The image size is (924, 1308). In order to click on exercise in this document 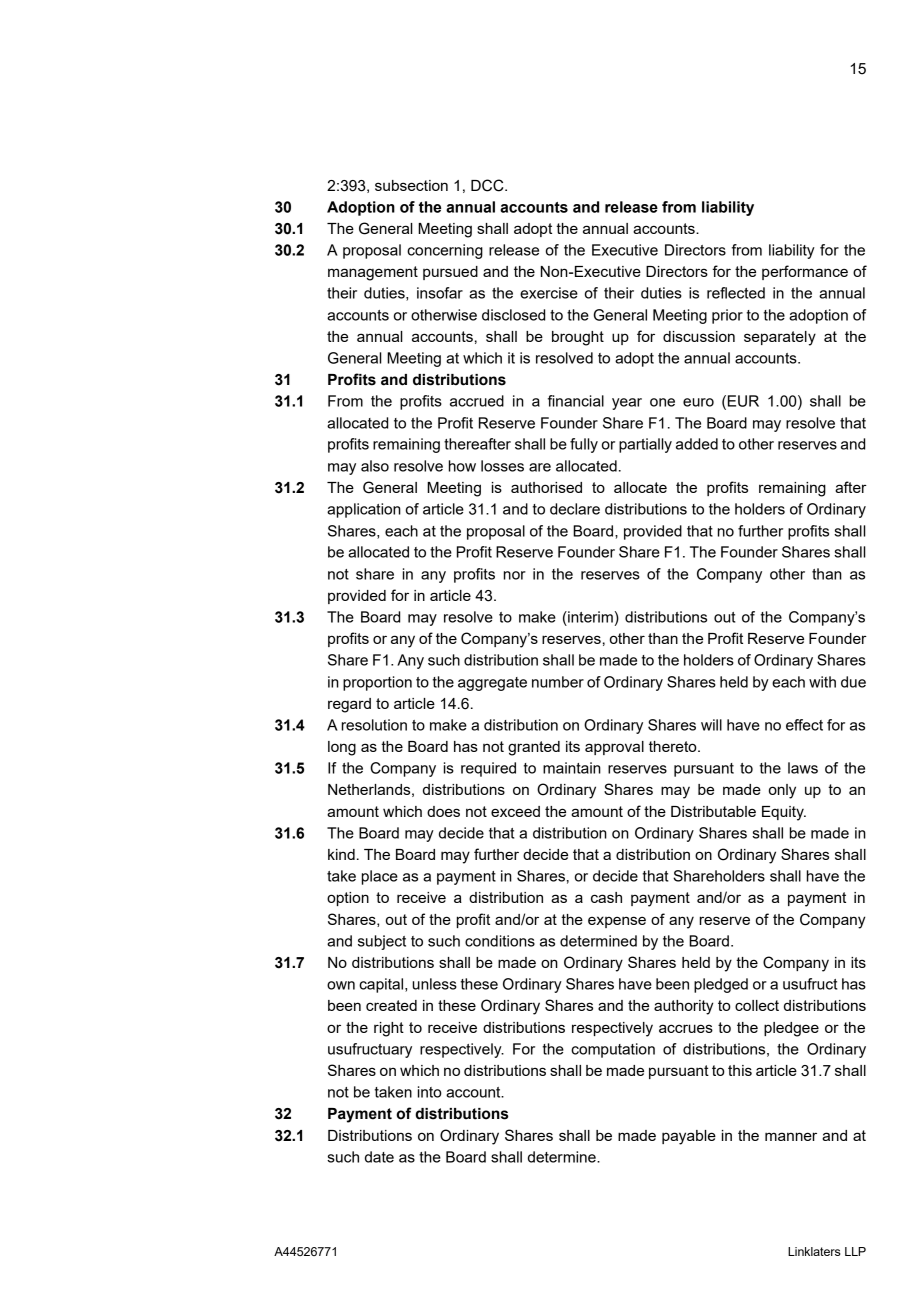, I will do `click(549, 293)`.
